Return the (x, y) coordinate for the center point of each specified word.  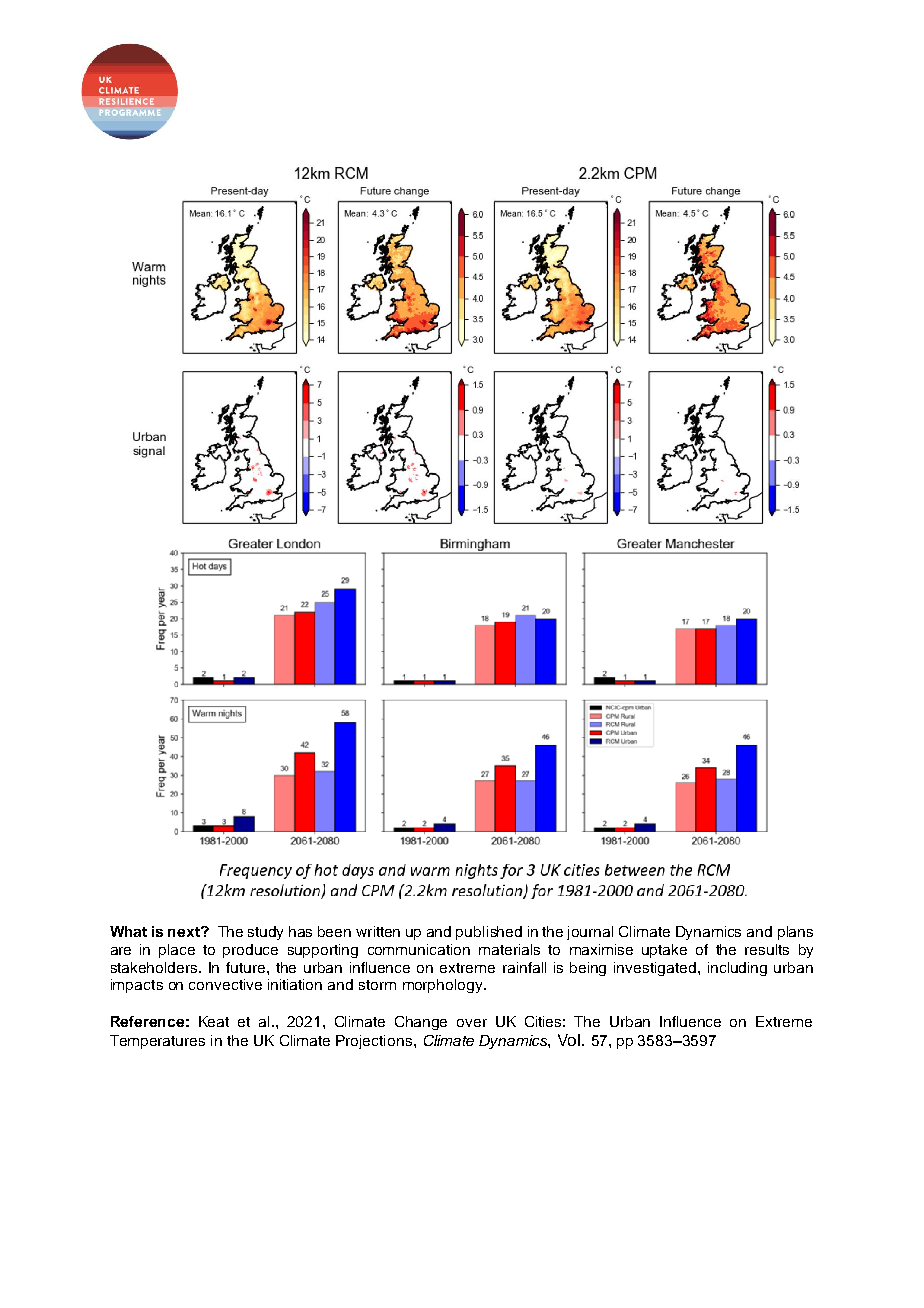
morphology (444, 986)
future (247, 967)
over (472, 1023)
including (737, 969)
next (185, 932)
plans (795, 933)
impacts (137, 986)
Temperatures (157, 1042)
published (489, 933)
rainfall (524, 967)
